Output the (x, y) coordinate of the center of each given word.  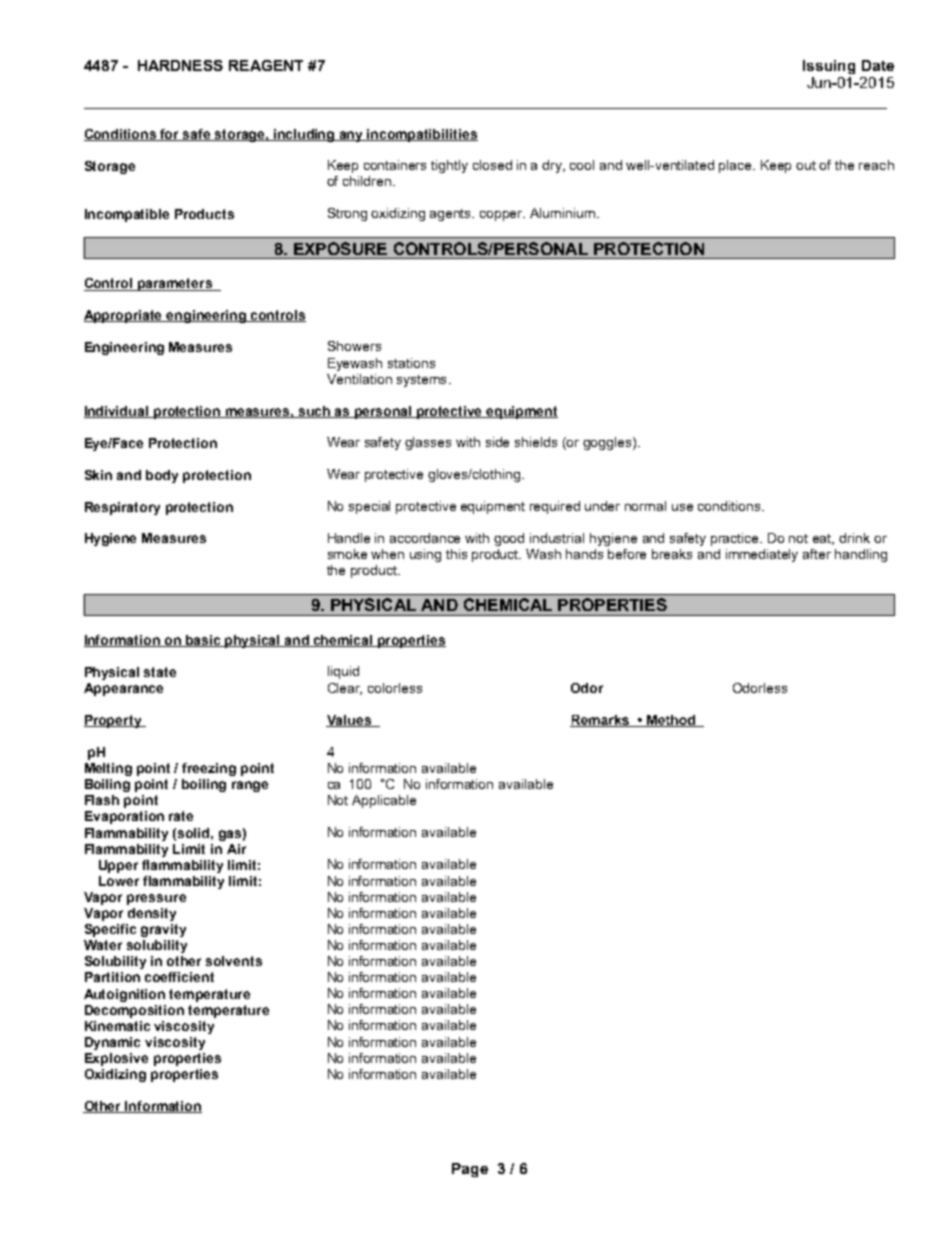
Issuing (829, 67)
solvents (234, 961)
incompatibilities (422, 135)
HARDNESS (180, 65)
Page (470, 1170)
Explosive (116, 1059)
